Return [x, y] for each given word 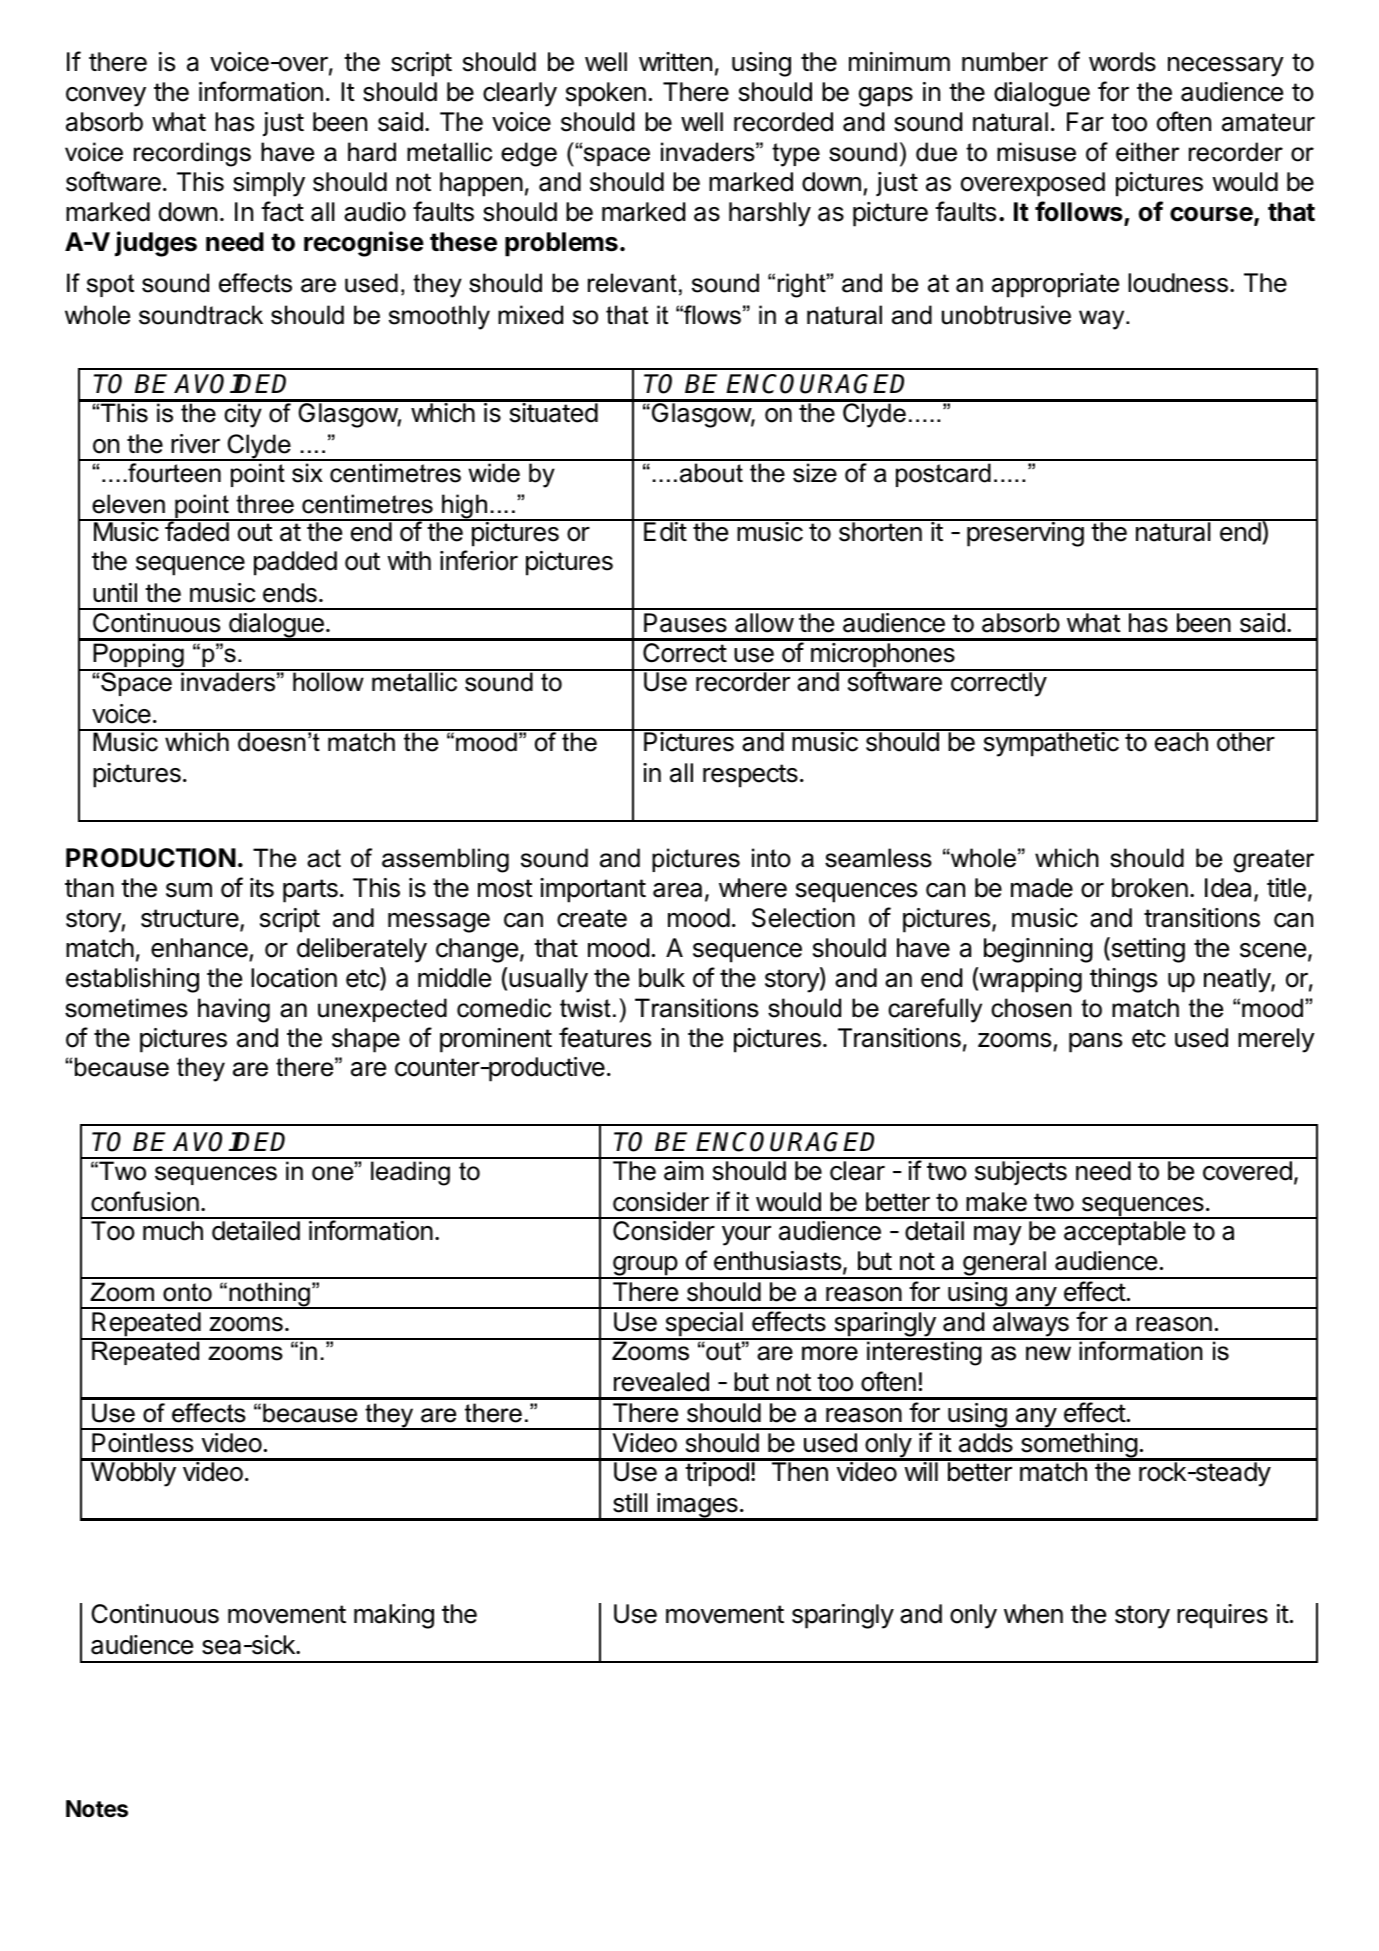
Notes [97, 1809]
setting [1147, 950]
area [677, 890]
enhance [199, 948]
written [675, 62]
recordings [192, 154]
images [697, 1506]
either [1148, 152]
